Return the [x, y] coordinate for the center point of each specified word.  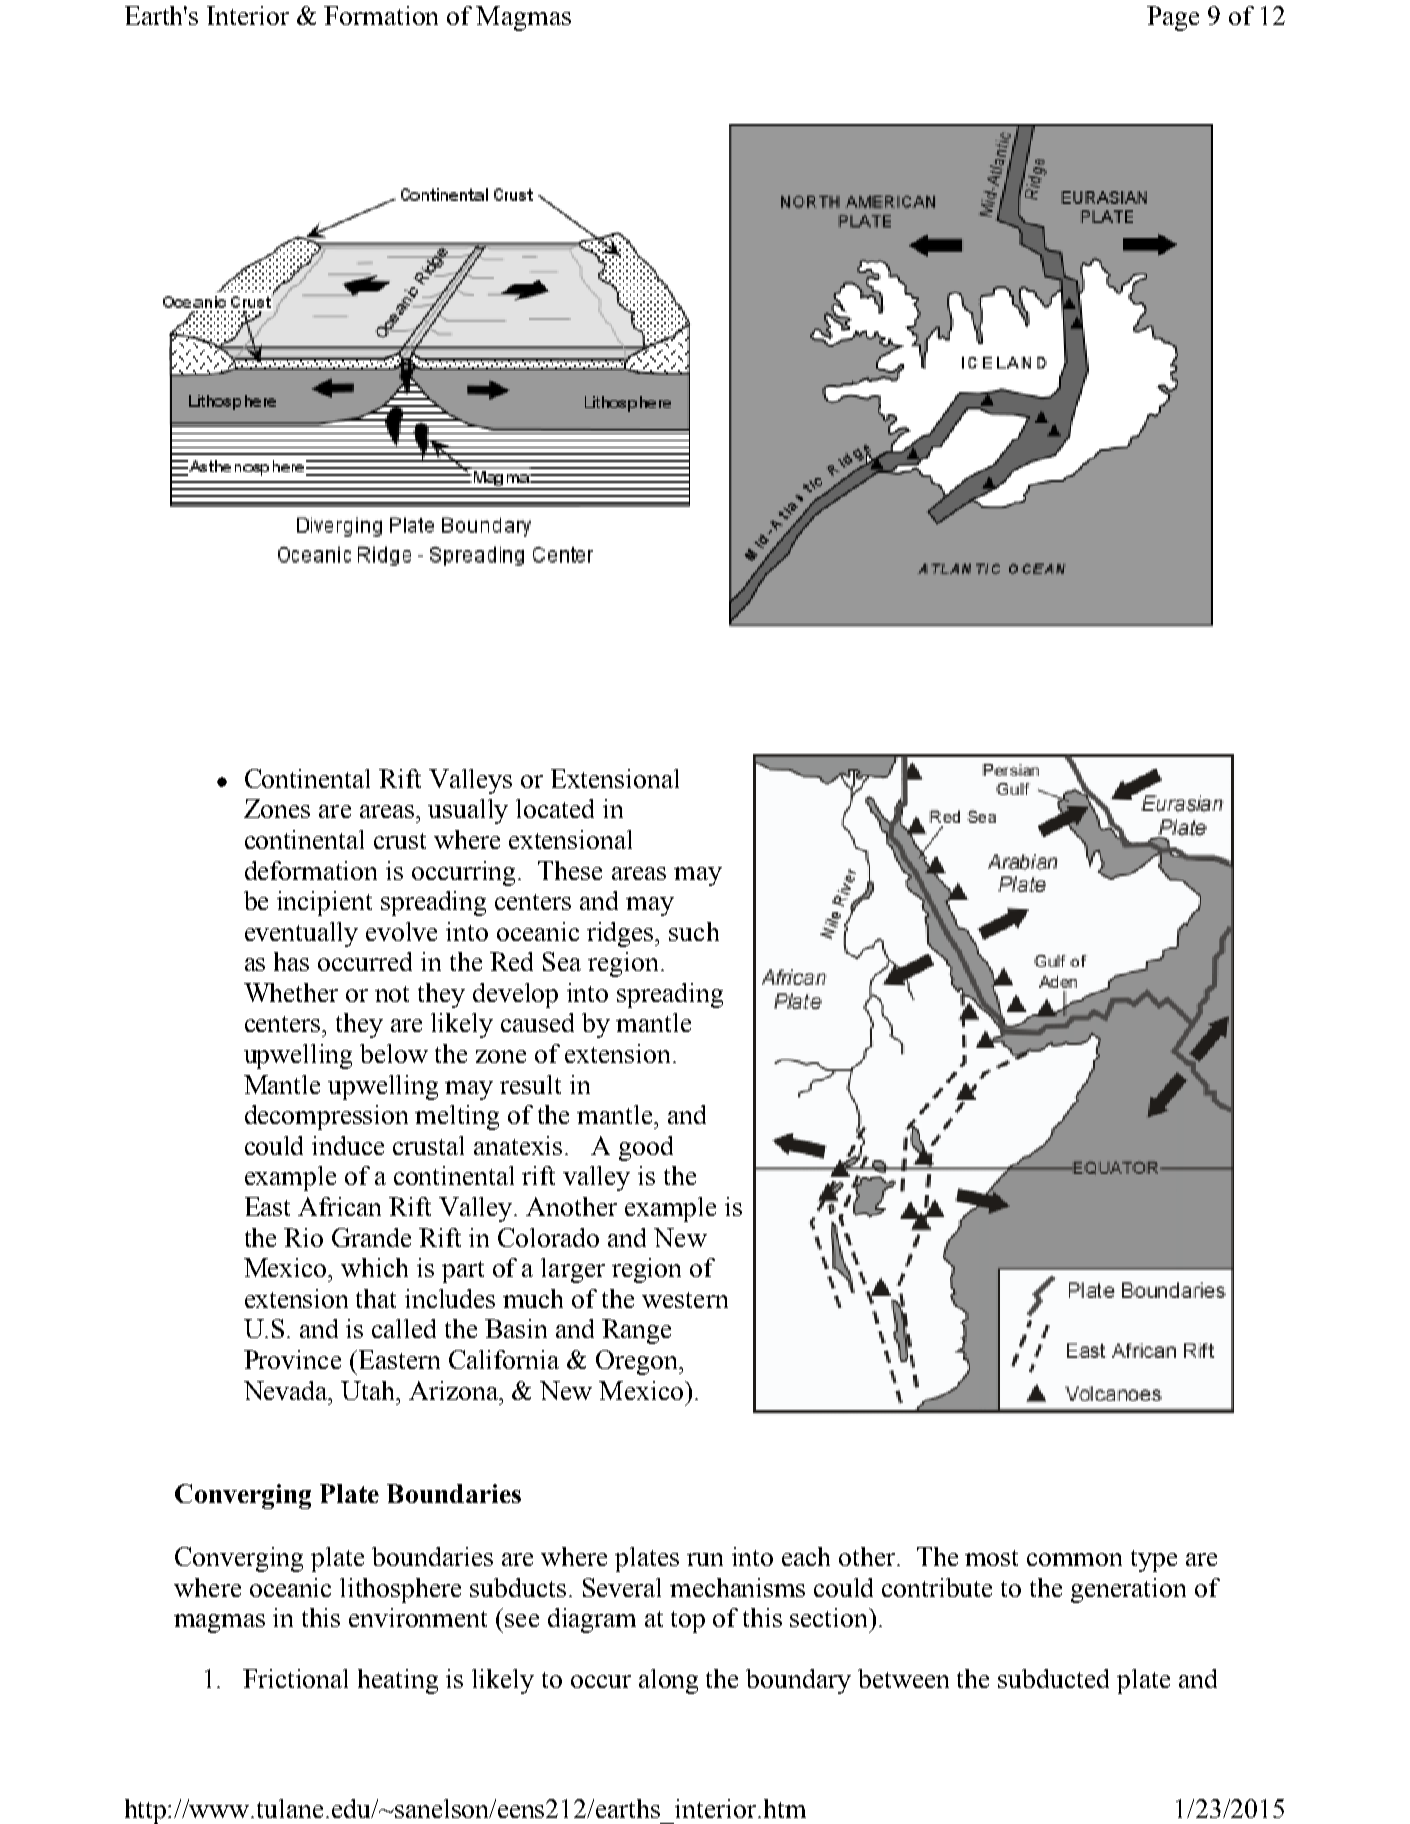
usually [468, 811]
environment [418, 1617]
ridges [622, 934]
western [685, 1300]
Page [1173, 18]
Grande [371, 1237]
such [694, 931]
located [555, 808]
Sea [562, 961]
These [570, 870]
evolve [401, 931]
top [688, 1622]
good [646, 1148]
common [1074, 1559]
